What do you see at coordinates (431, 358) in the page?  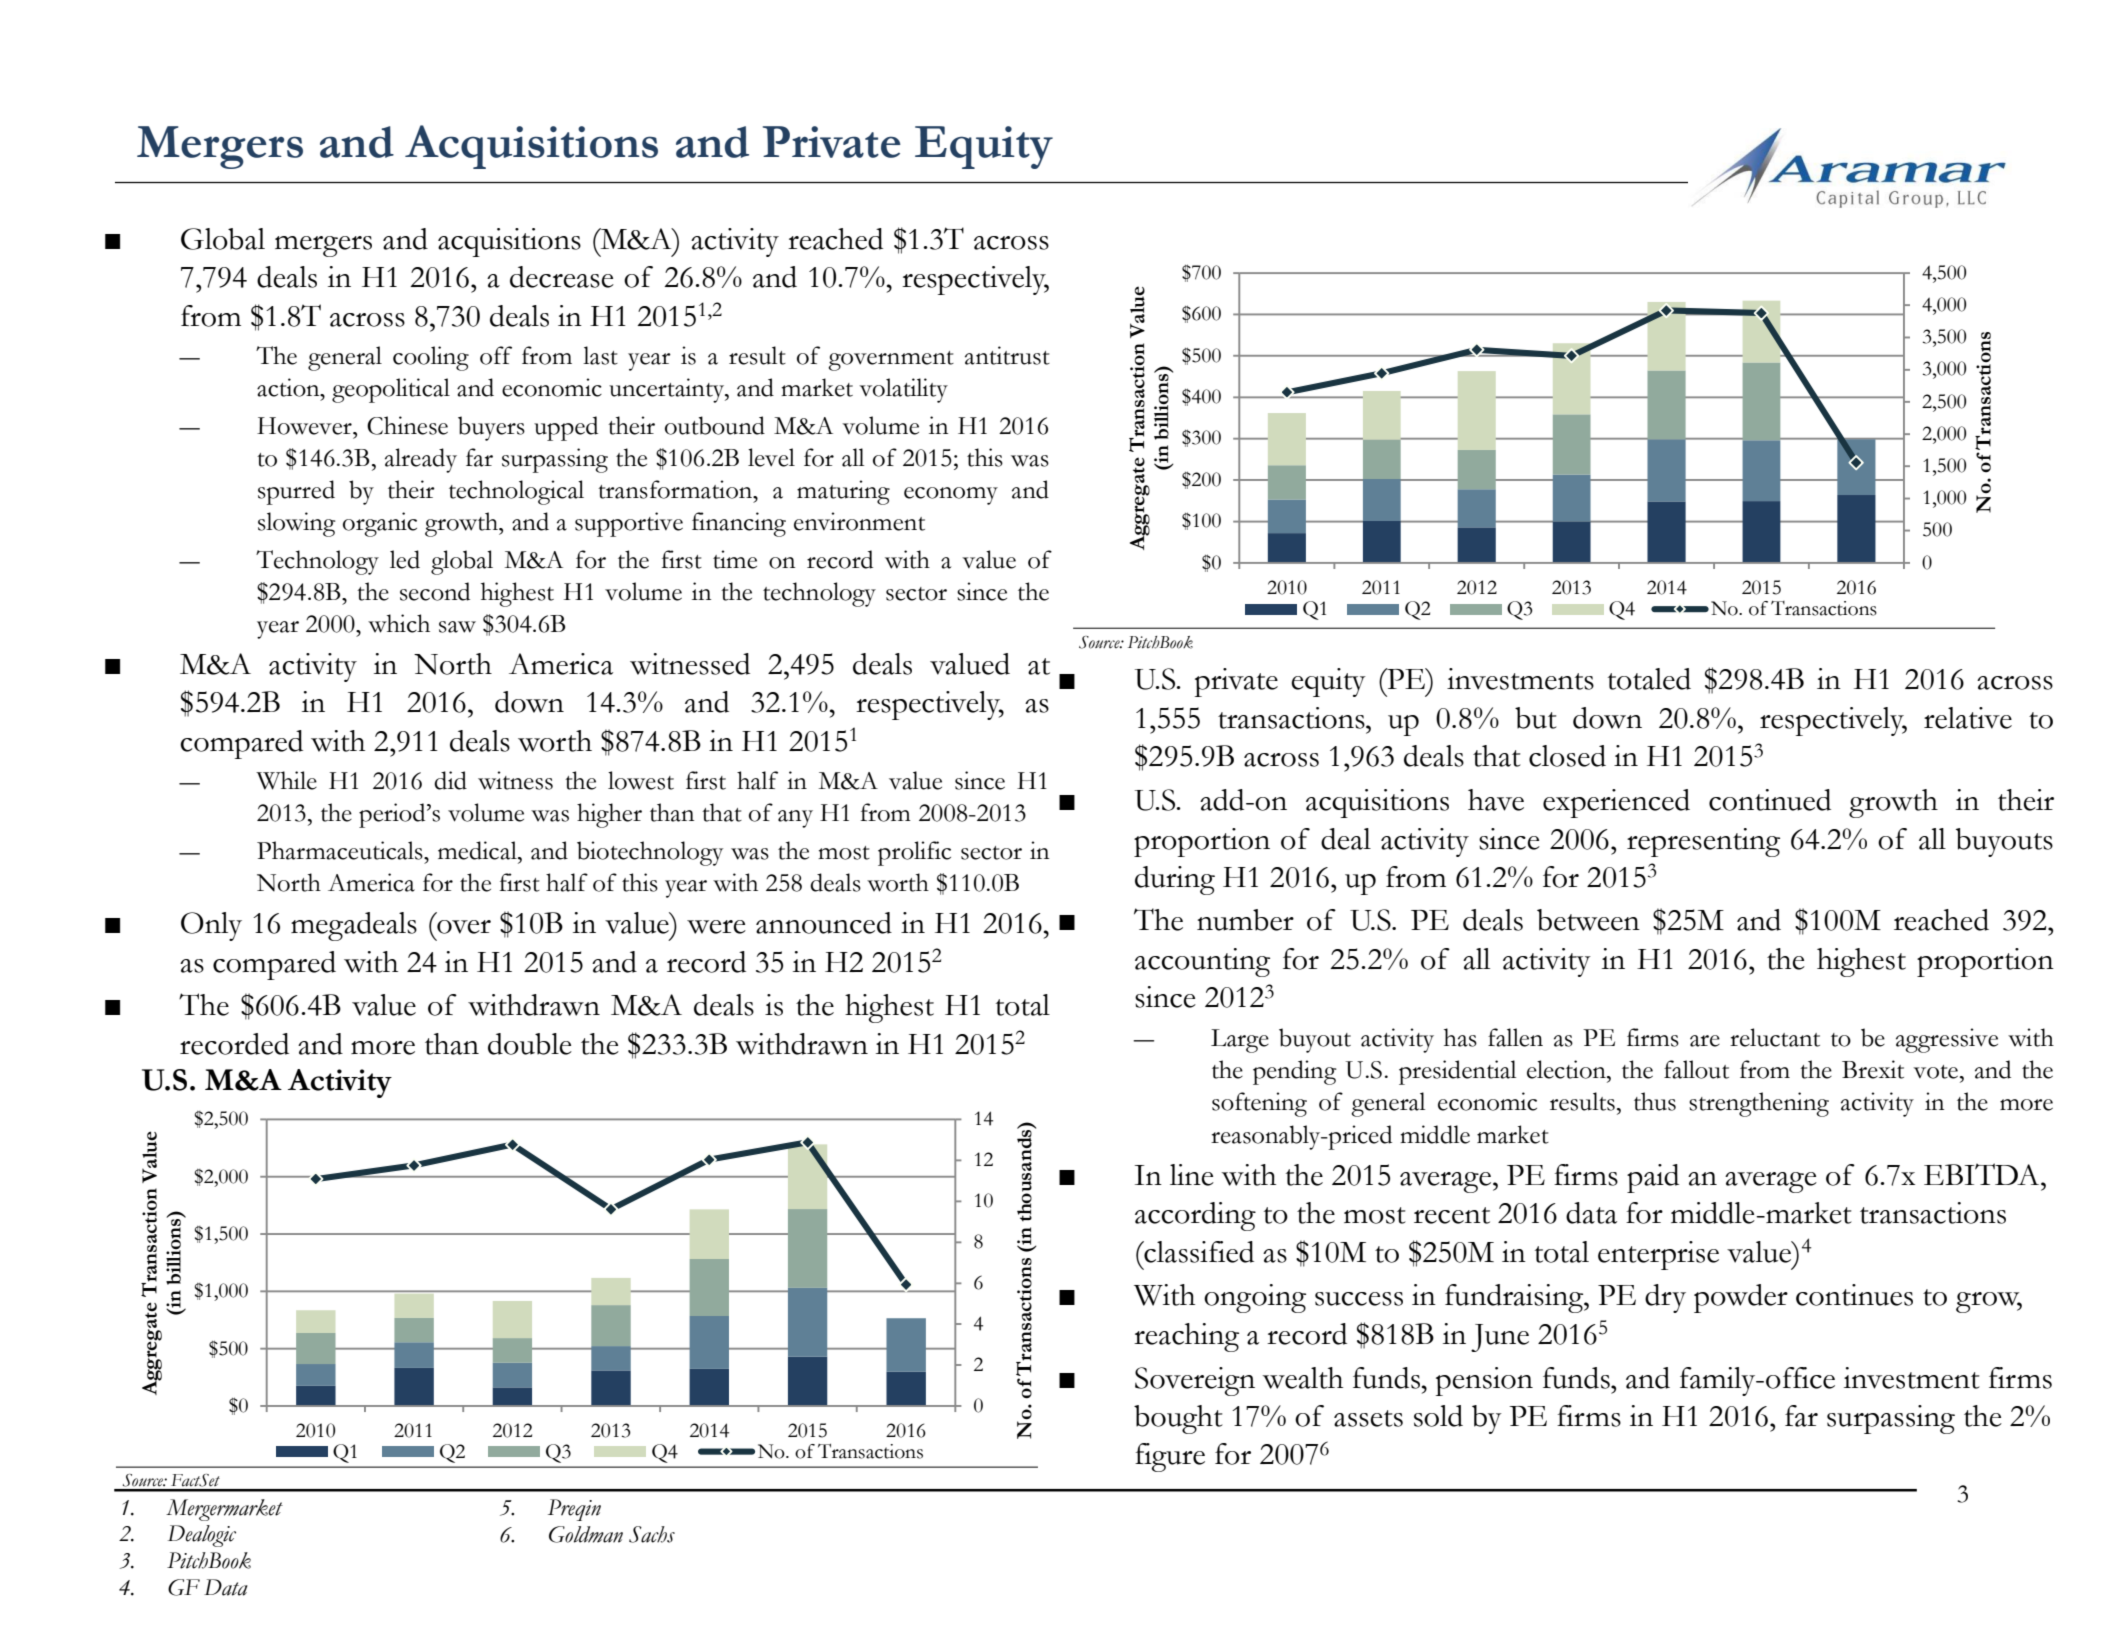 I see `cooling` at bounding box center [431, 358].
